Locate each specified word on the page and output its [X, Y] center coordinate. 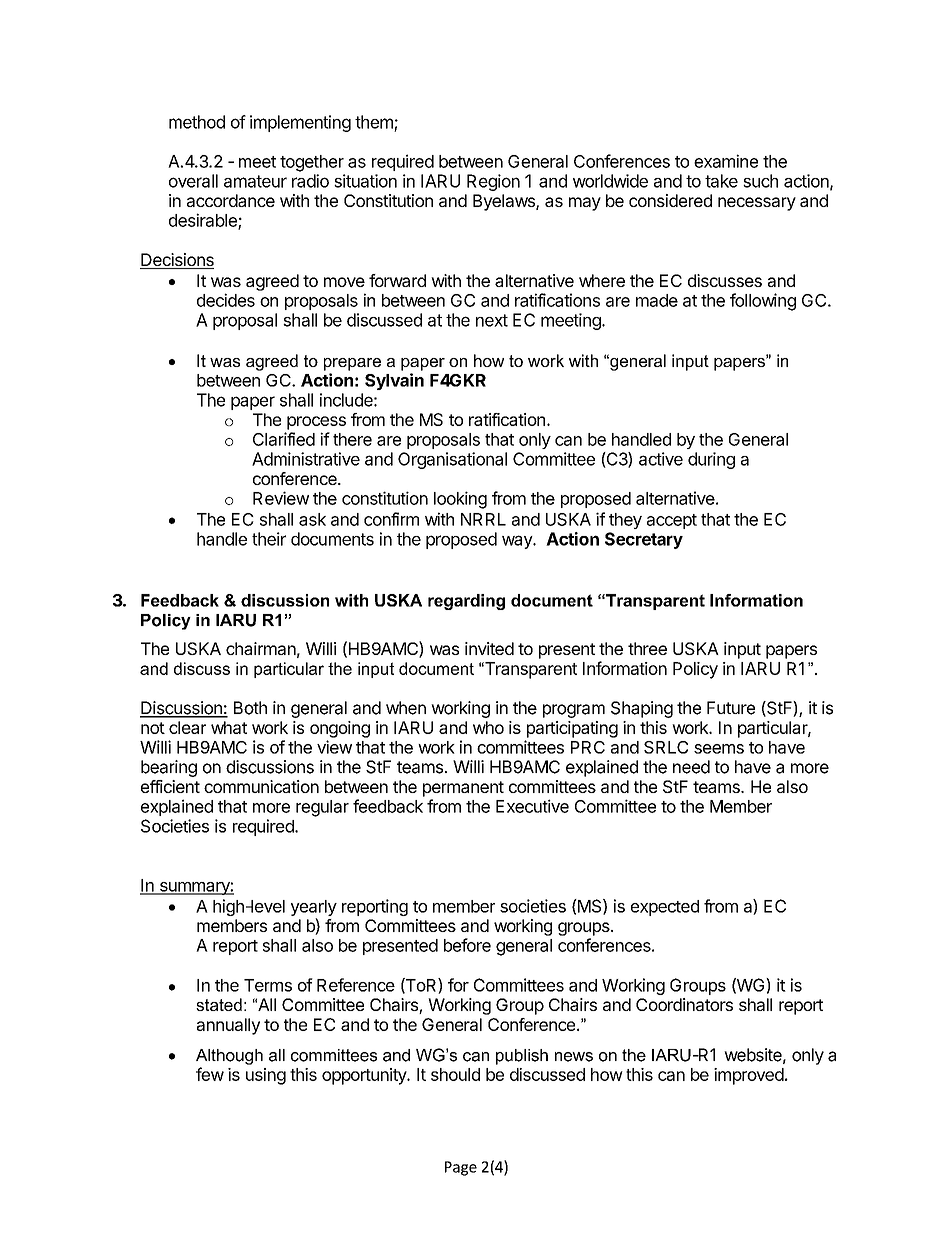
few [210, 1074]
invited [489, 648]
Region [493, 182]
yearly [314, 908]
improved [749, 1076]
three [647, 648]
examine [726, 161]
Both [250, 708]
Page [461, 1168]
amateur [255, 181]
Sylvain [394, 381]
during [711, 460]
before [467, 945]
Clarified [284, 439]
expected [665, 908]
